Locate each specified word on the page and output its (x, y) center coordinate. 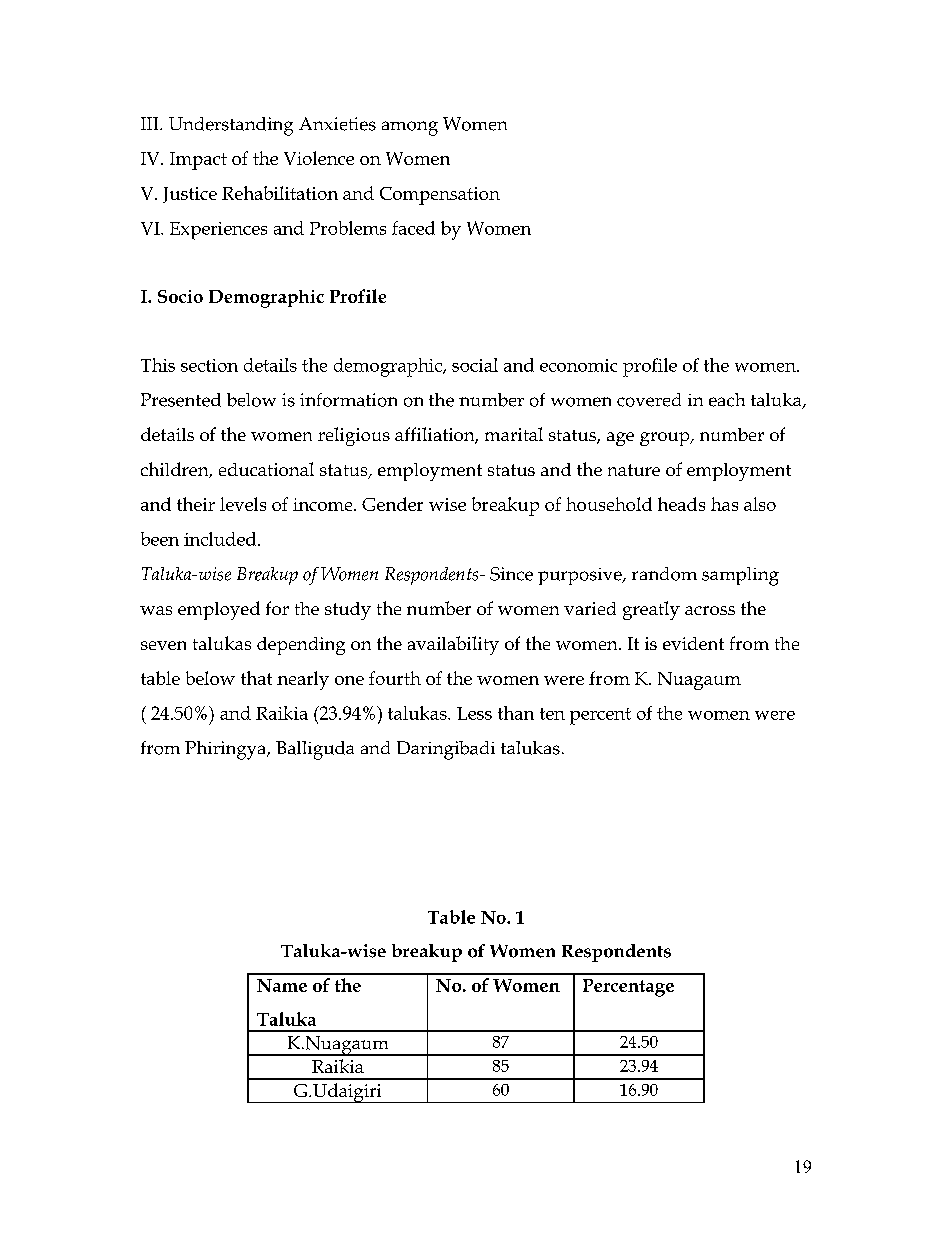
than (516, 713)
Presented (181, 400)
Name (282, 985)
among (410, 128)
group (666, 439)
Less (474, 713)
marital (514, 434)
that (256, 678)
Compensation (440, 196)
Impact (198, 161)
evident (693, 643)
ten (552, 714)
